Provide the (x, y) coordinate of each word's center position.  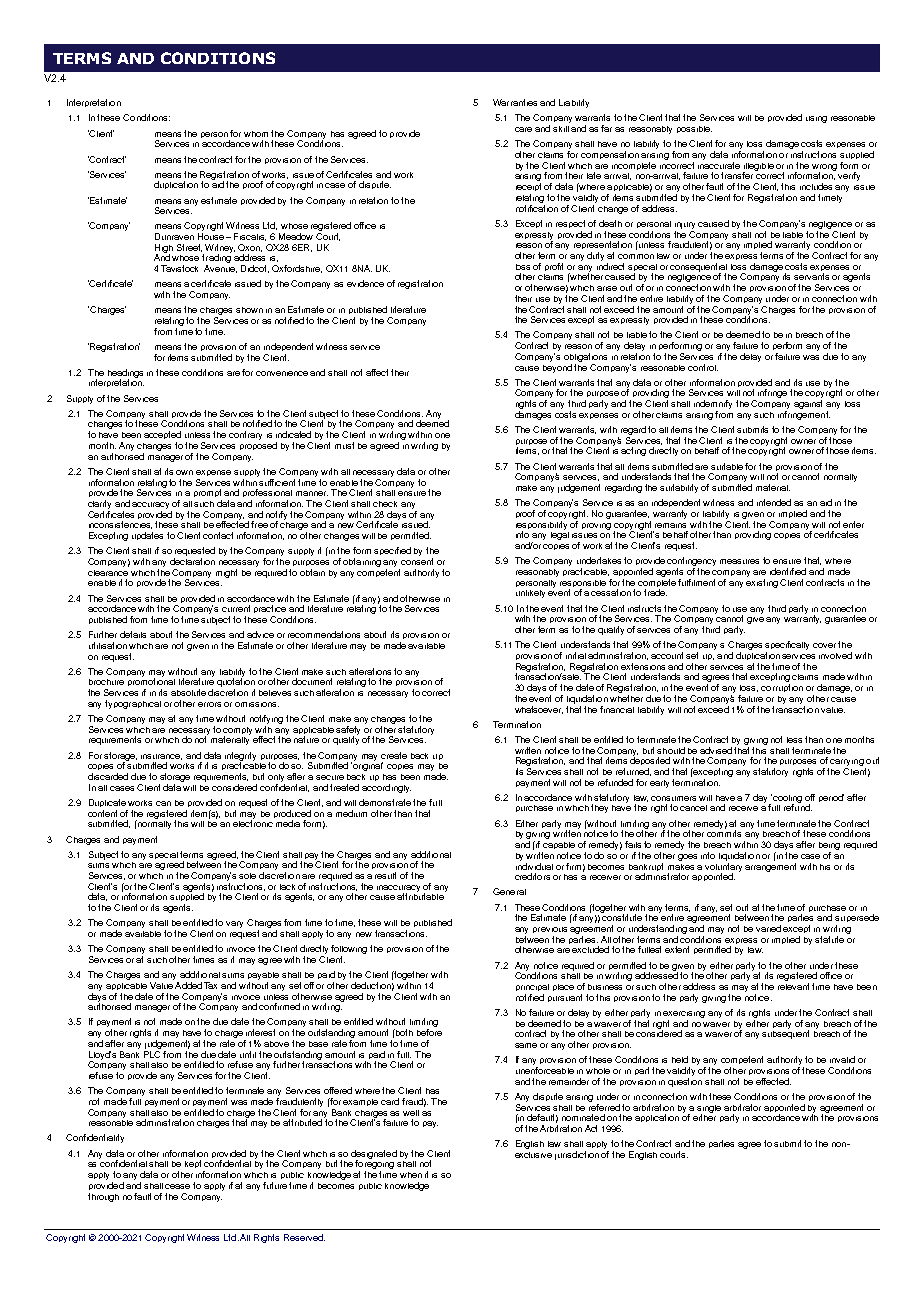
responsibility (541, 525)
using (816, 119)
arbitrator (742, 1107)
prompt (208, 495)
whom (256, 134)
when (411, 1175)
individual (534, 865)
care (523, 129)
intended (774, 502)
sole (247, 876)
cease (177, 1186)
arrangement (770, 867)
